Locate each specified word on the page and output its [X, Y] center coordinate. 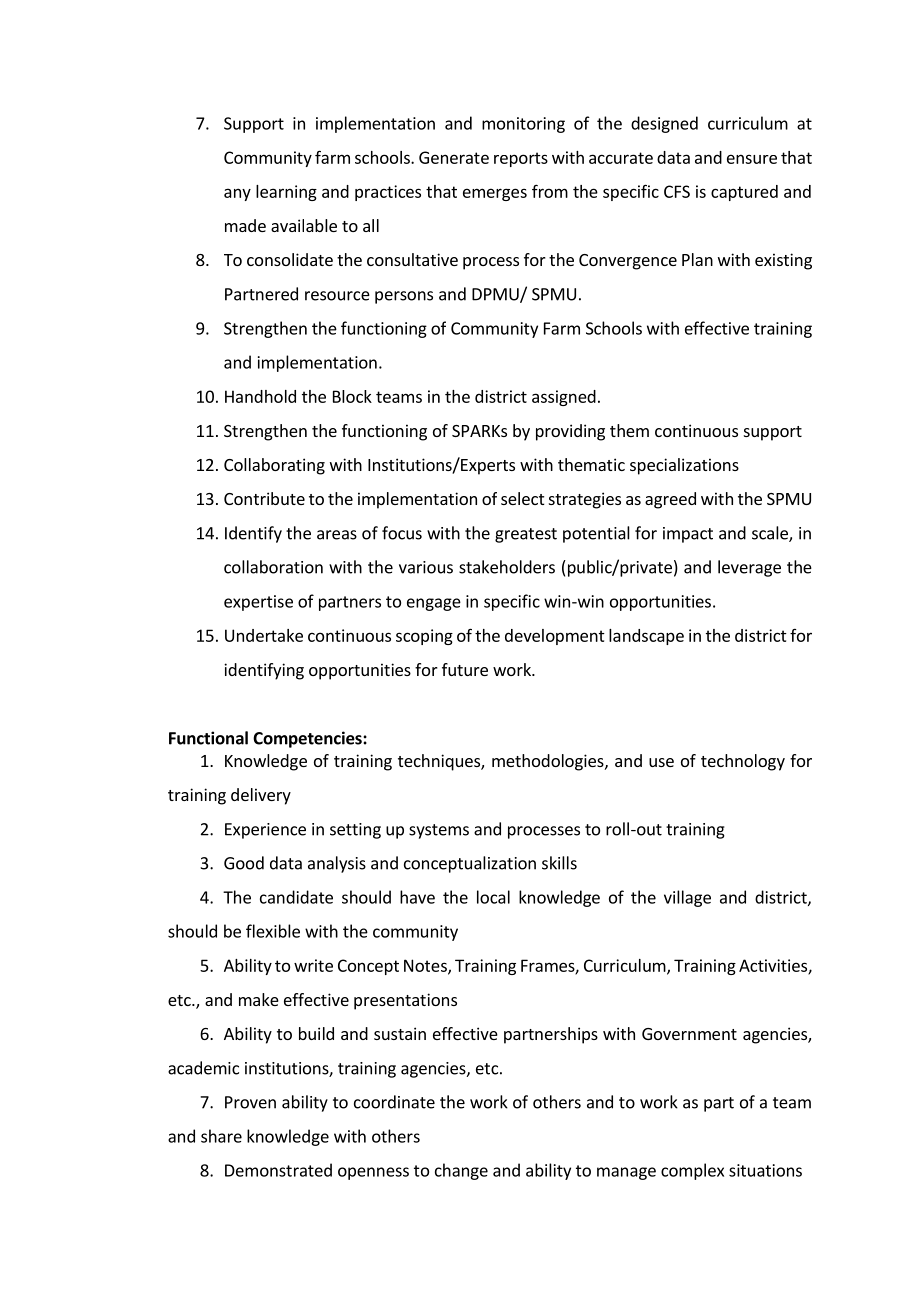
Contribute [264, 498]
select [522, 498]
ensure [752, 159]
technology [743, 762]
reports [521, 159]
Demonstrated [278, 1170]
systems [439, 831]
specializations [684, 466]
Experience [265, 831]
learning [286, 193]
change [461, 1171]
